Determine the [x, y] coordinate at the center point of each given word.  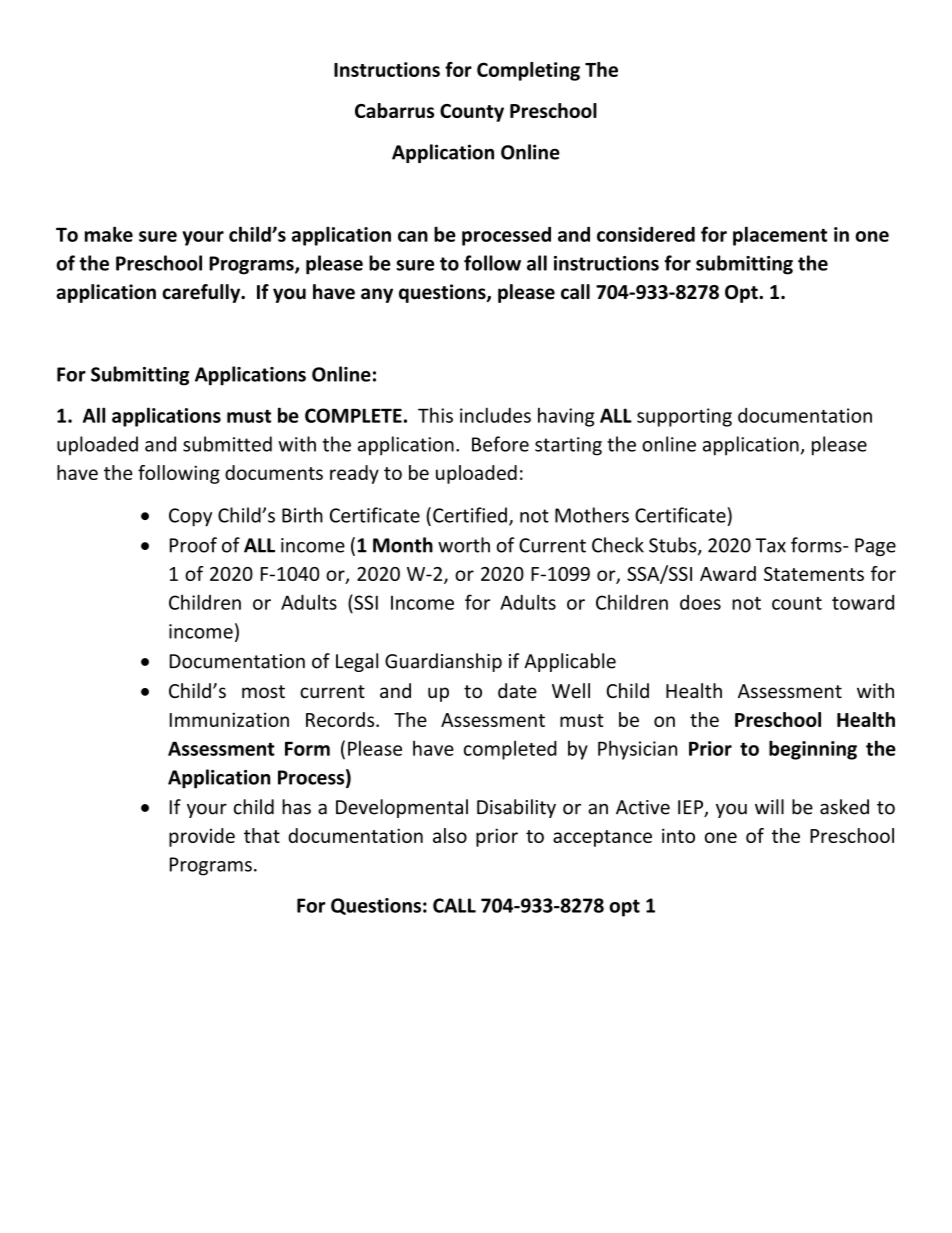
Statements [814, 574]
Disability [516, 808]
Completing [528, 71]
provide [202, 837]
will [769, 806]
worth [464, 545]
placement [780, 236]
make [109, 234]
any [377, 295]
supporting [684, 417]
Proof [193, 545]
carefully [202, 293]
